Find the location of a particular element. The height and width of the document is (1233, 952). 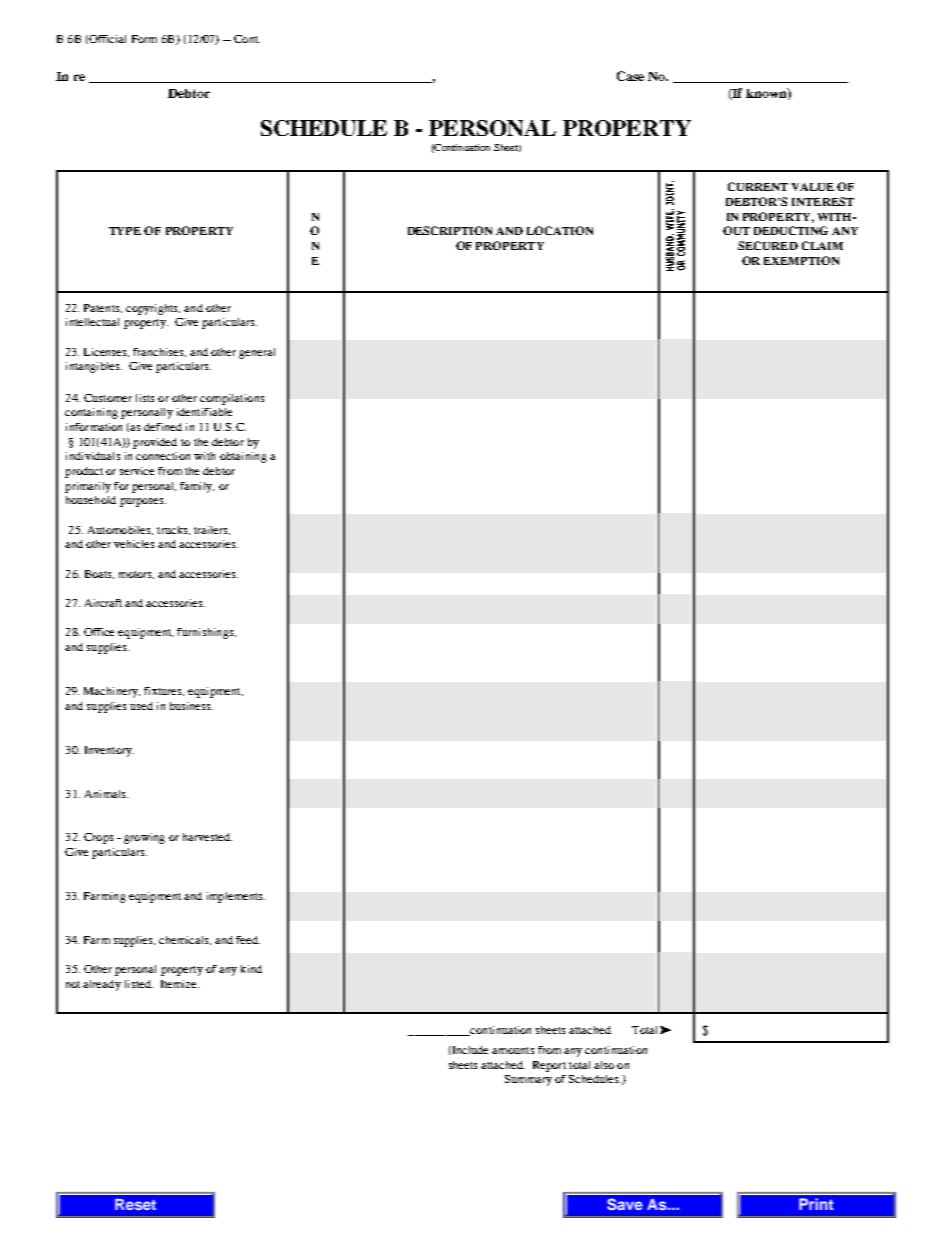

DESCRIPTION is located at coordinates (450, 230).
